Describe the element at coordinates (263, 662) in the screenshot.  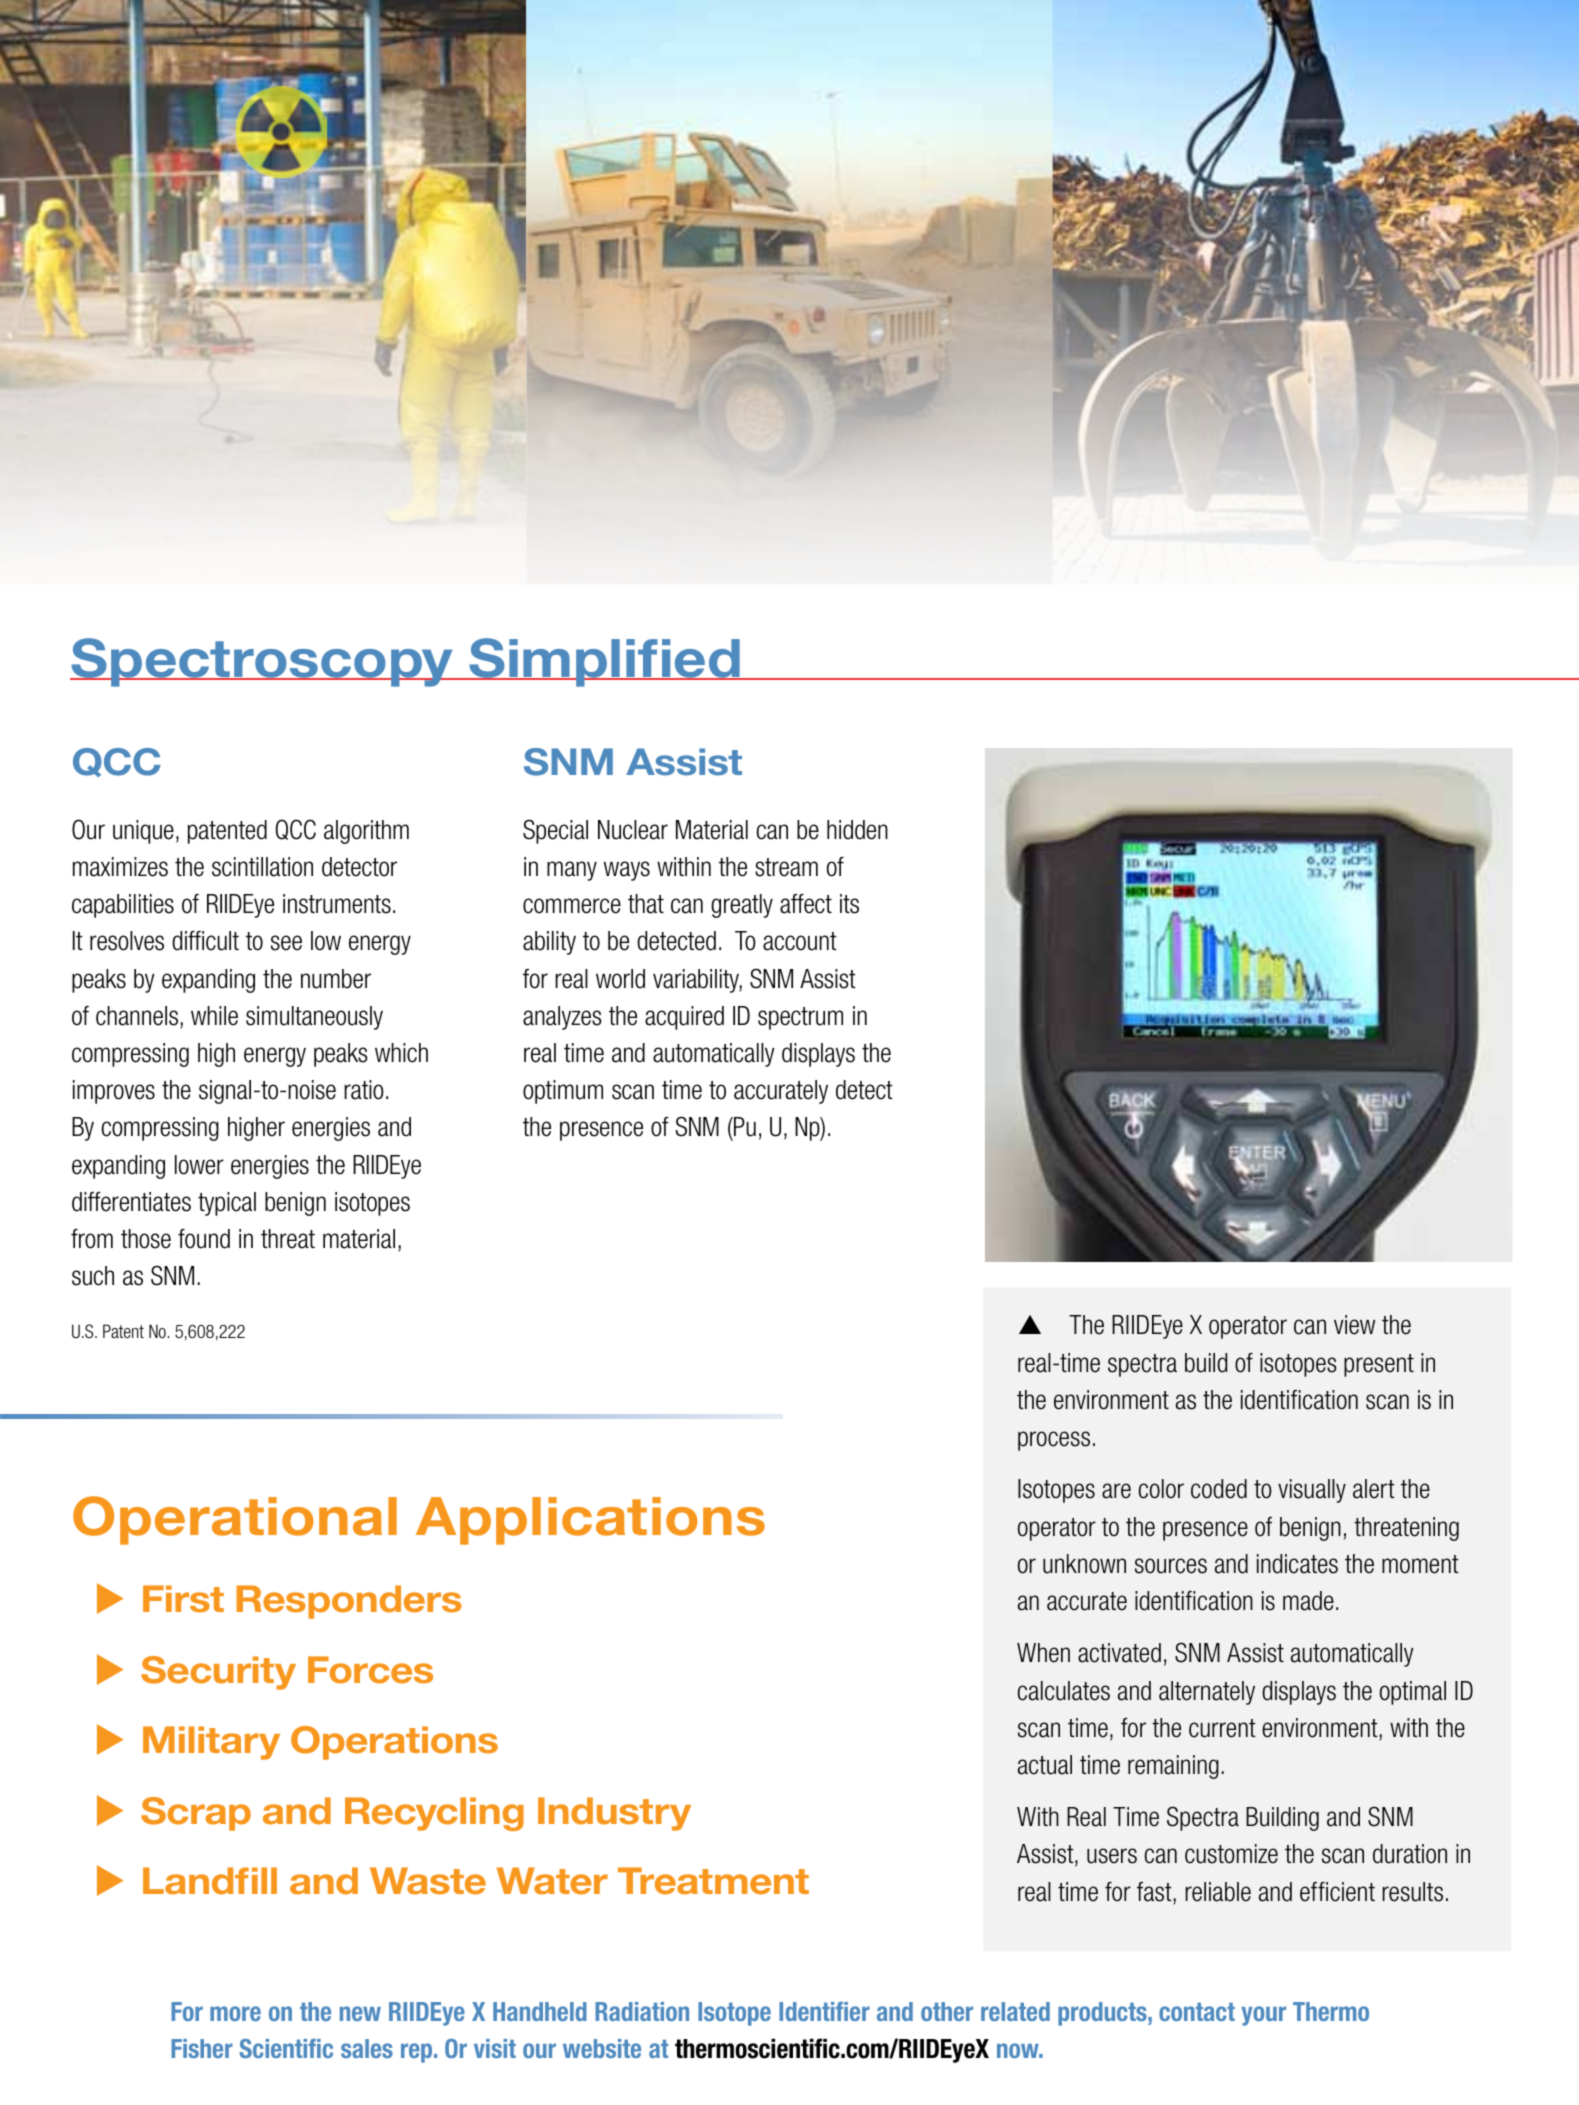
I see `Spectroscopy` at that location.
